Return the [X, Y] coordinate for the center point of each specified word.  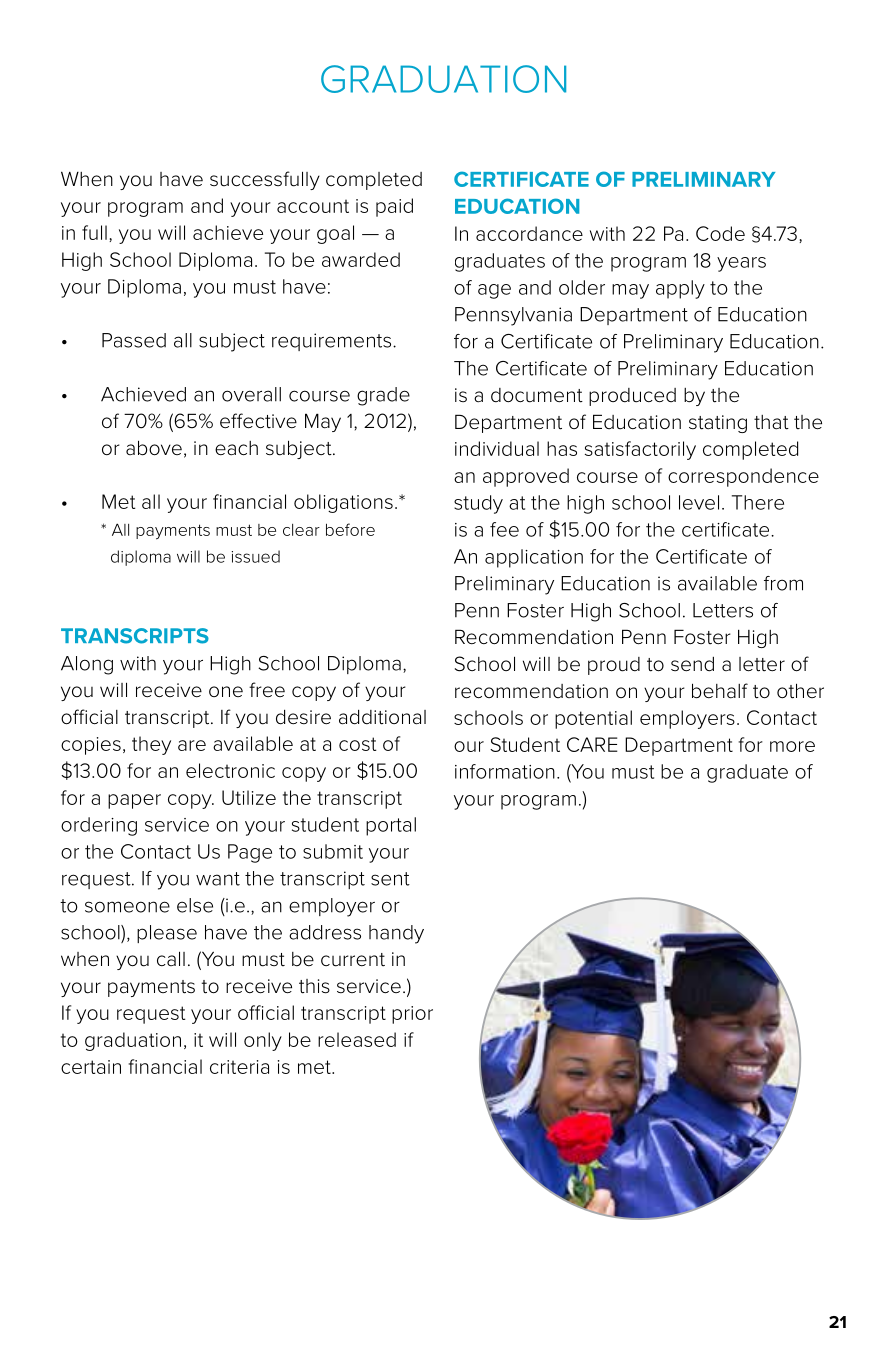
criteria [239, 1067]
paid [394, 207]
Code [720, 233]
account [313, 206]
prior [412, 1015]
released [357, 1039]
